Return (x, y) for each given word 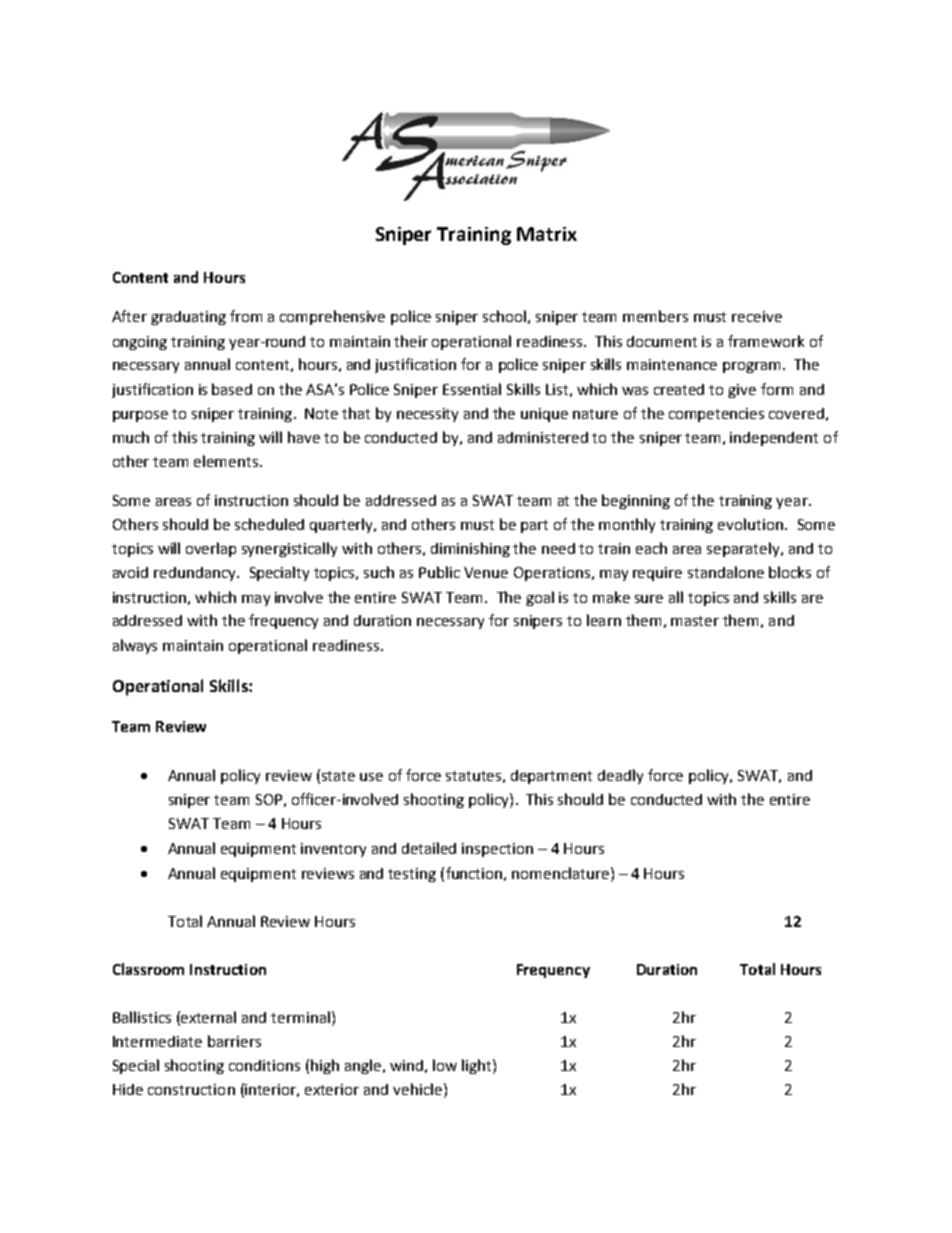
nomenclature (560, 873)
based (232, 389)
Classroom (148, 969)
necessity (427, 415)
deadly (620, 776)
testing (412, 875)
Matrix (547, 234)
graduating (188, 318)
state (338, 776)
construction (191, 1089)
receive (757, 316)
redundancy (196, 574)
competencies (716, 415)
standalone (726, 572)
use (371, 777)
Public (439, 572)
